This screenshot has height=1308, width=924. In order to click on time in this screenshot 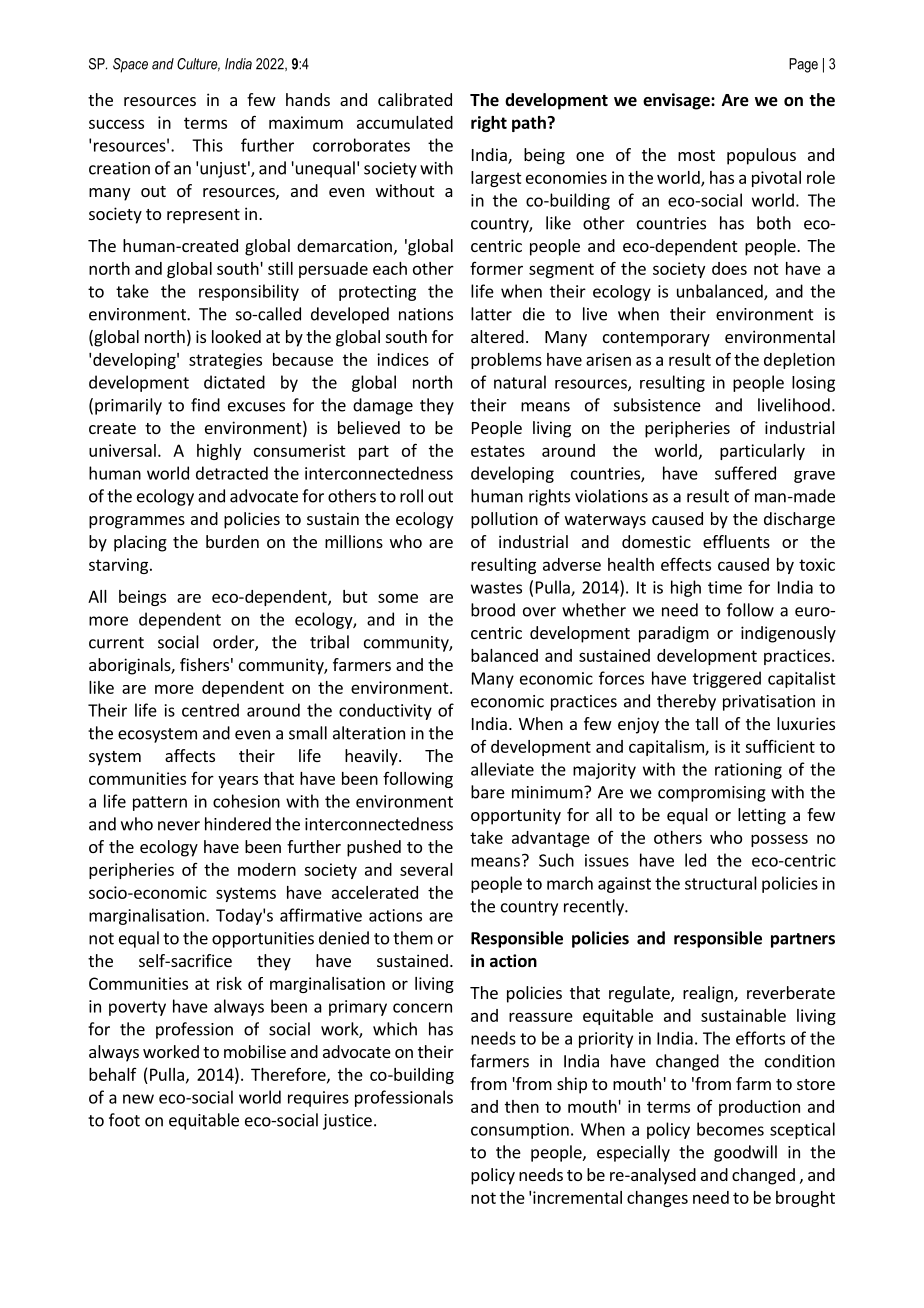, I will do `click(725, 587)`.
